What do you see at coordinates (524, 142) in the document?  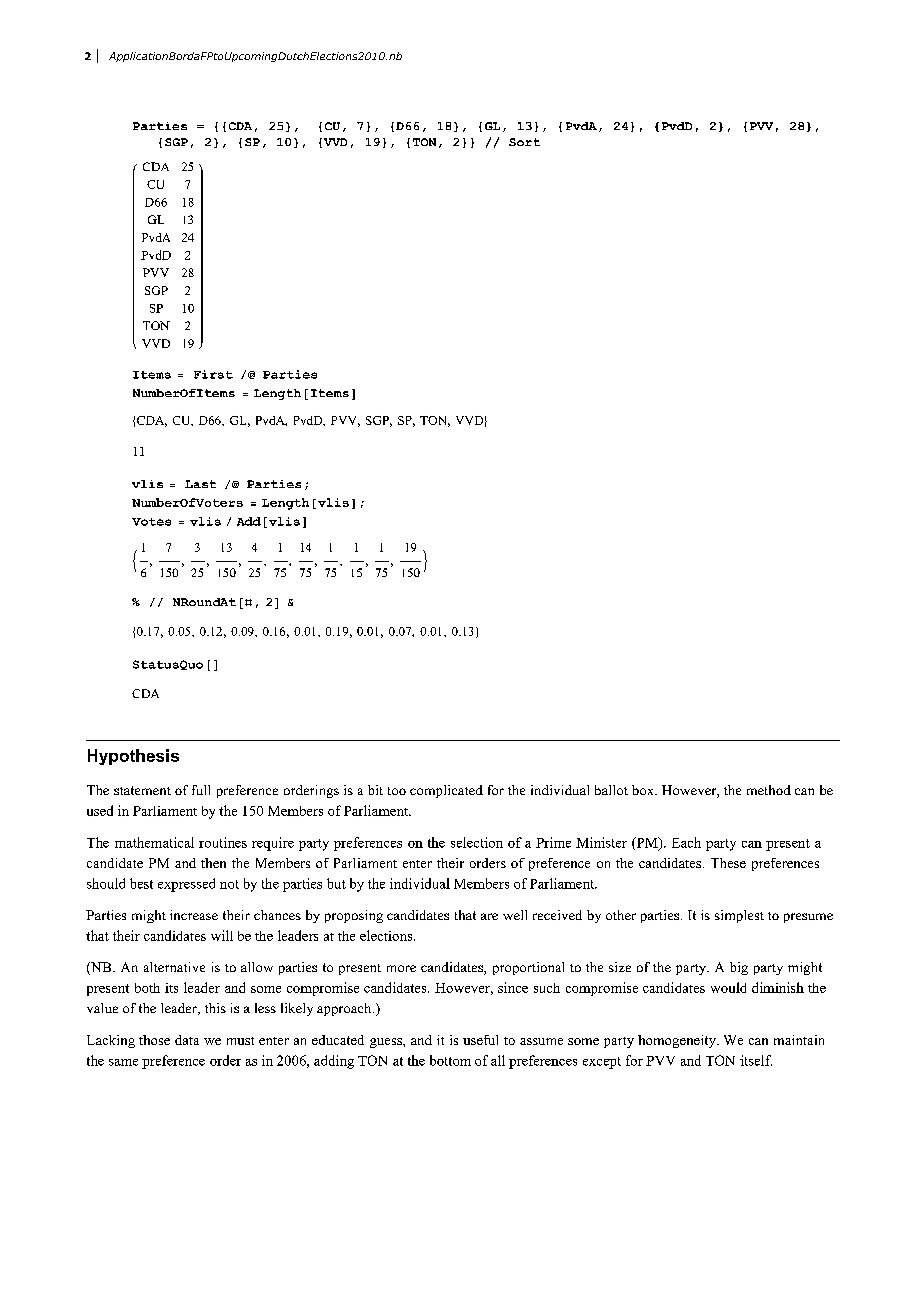 I see `Sort` at bounding box center [524, 142].
